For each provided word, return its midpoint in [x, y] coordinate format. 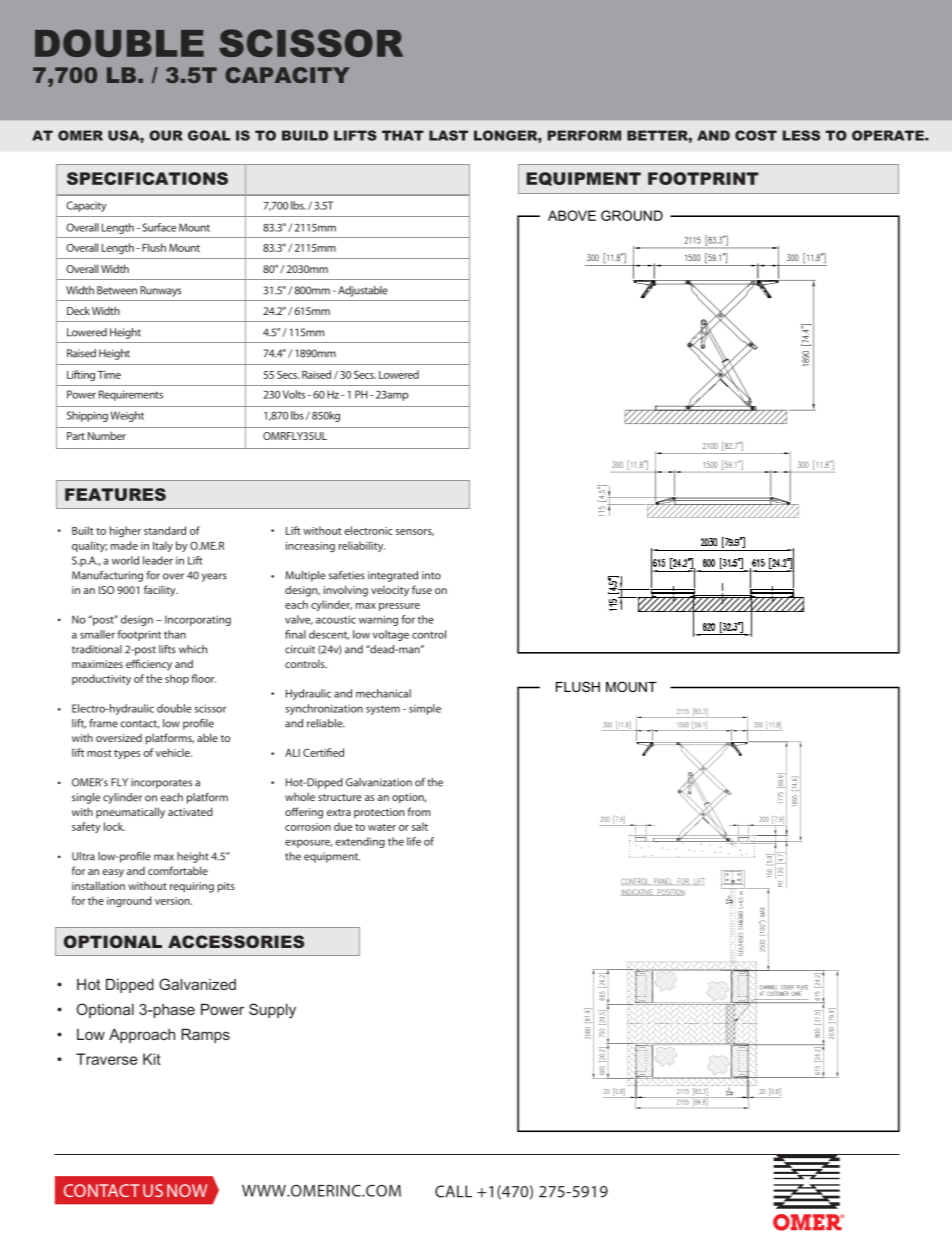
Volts [294, 394]
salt [420, 826]
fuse [422, 589]
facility [161, 591]
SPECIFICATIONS [147, 178]
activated [190, 811]
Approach [142, 1035]
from [418, 811]
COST [756, 135]
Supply [272, 1011]
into [431, 575]
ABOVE [572, 215]
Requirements [131, 395]
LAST [448, 135]
